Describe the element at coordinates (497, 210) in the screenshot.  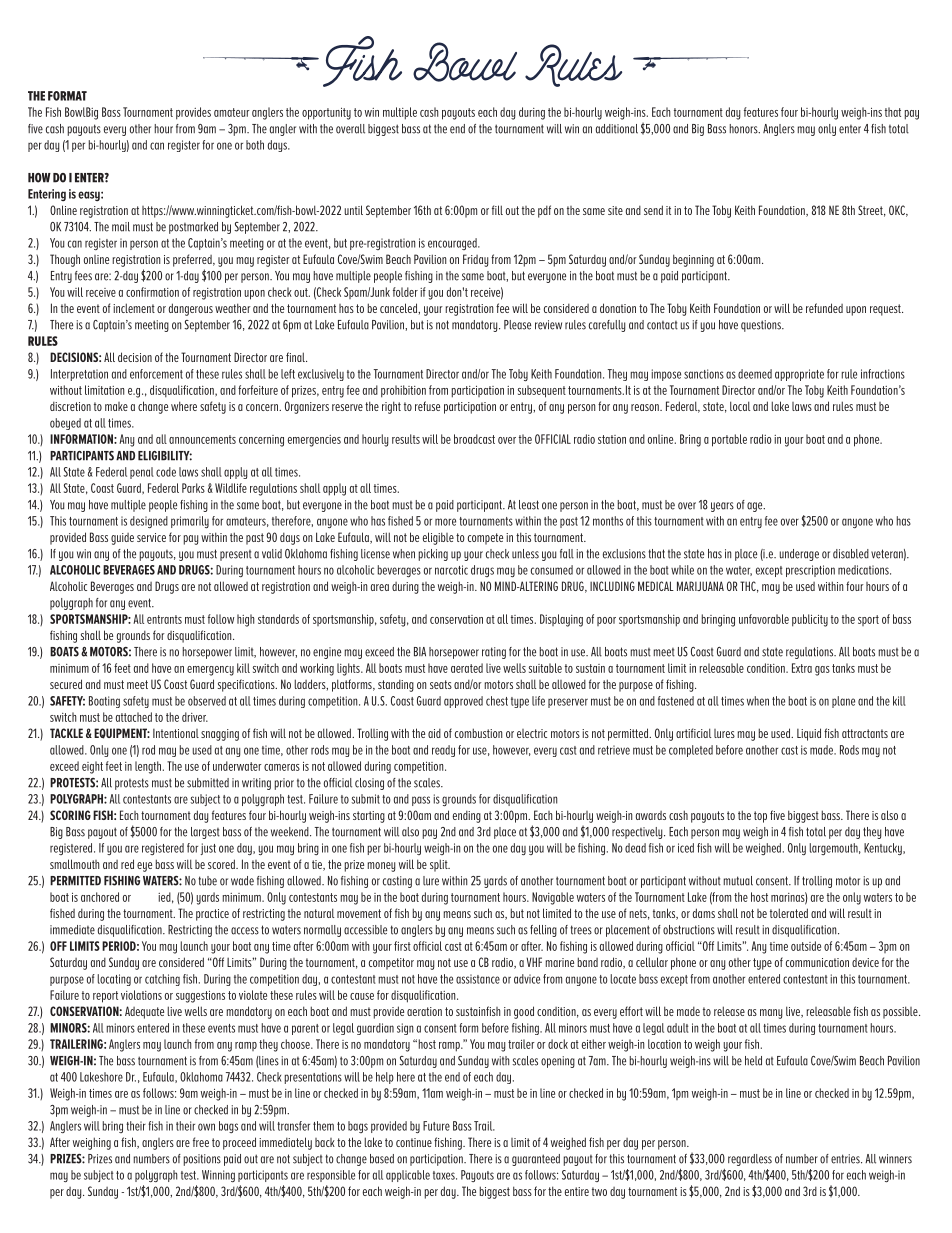
I see `fill` at that location.
